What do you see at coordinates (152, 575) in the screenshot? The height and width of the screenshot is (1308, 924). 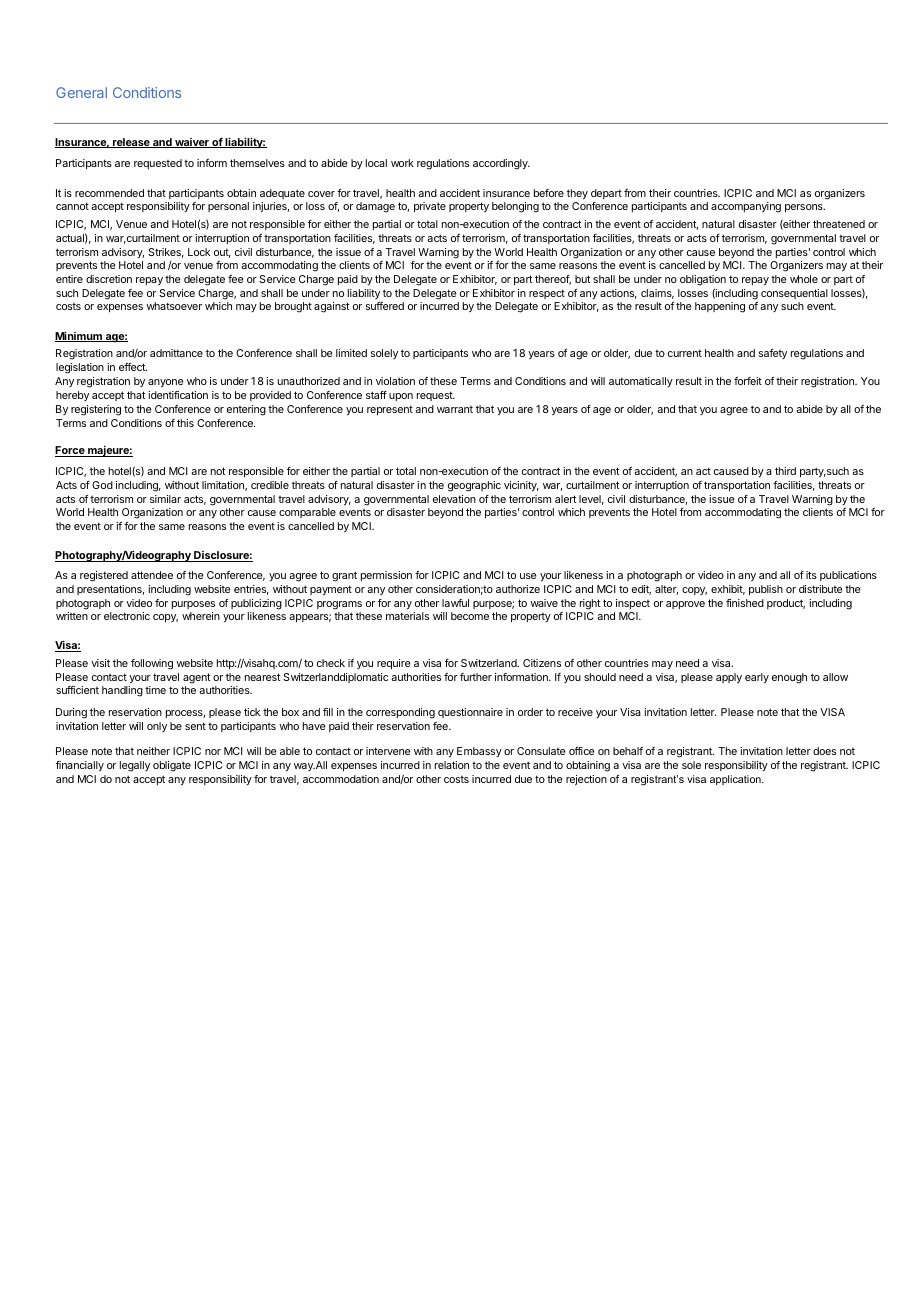 I see `attendee` at bounding box center [152, 575].
